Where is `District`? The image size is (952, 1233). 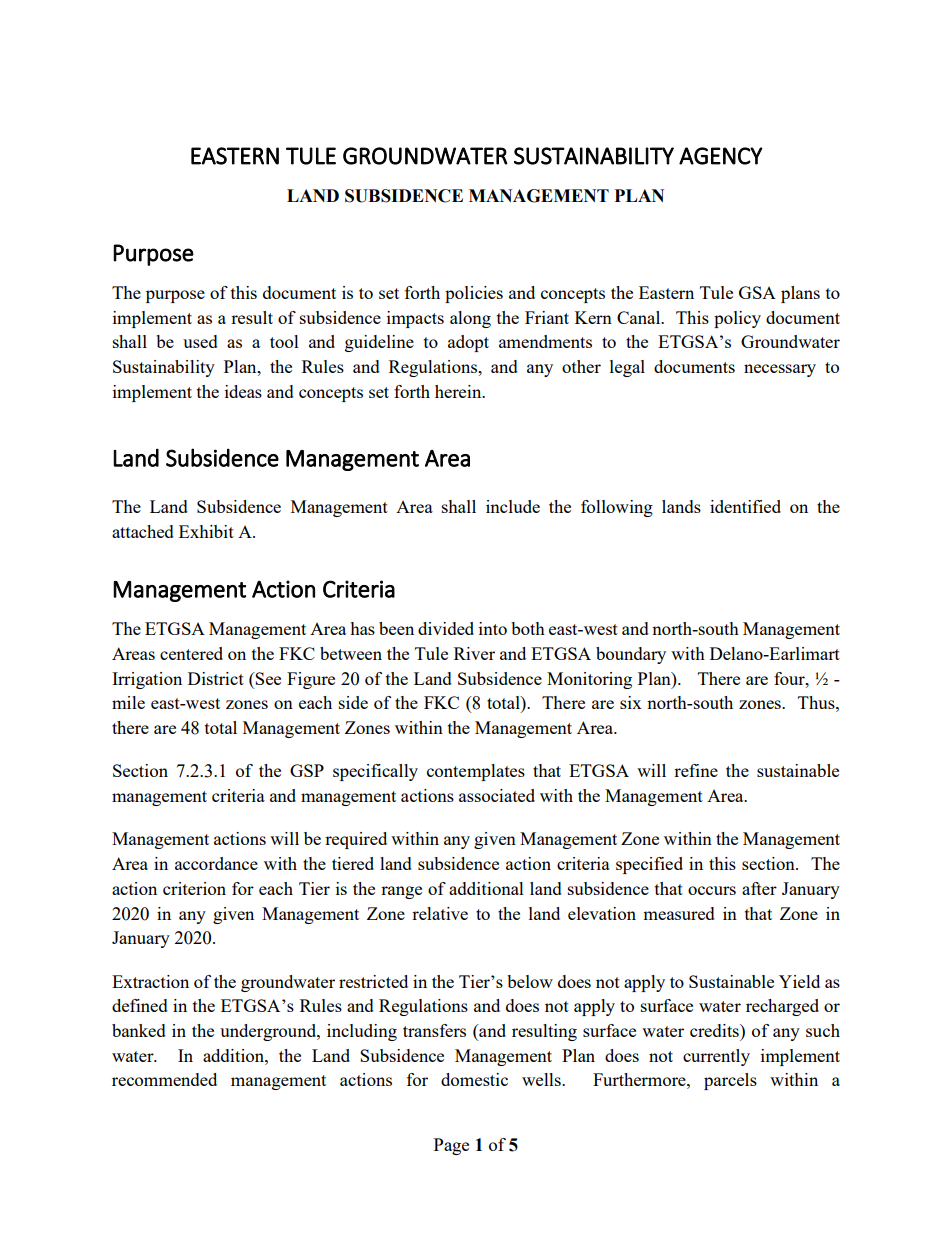 District is located at coordinates (216, 678).
